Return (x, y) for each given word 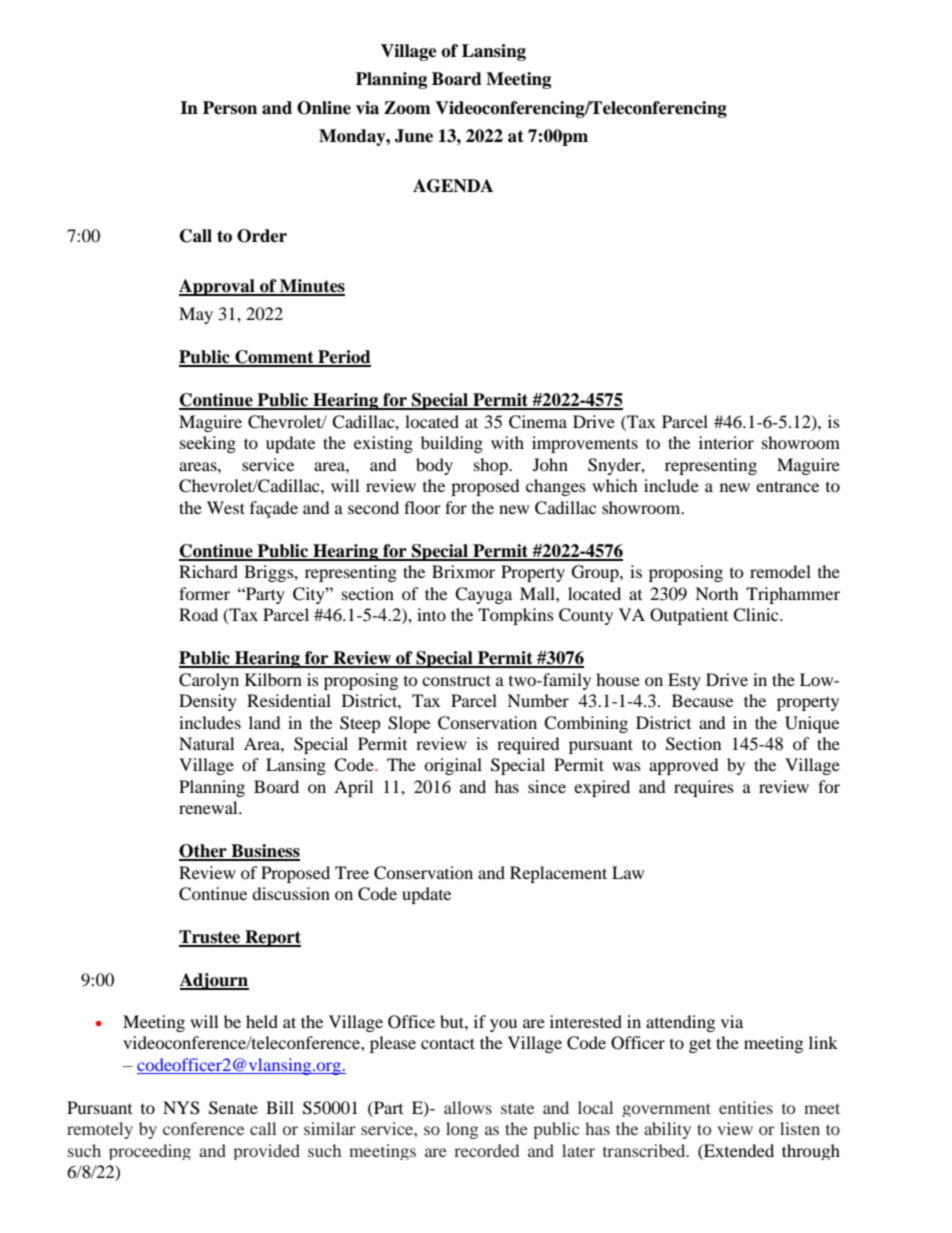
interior (726, 442)
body (434, 466)
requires (704, 788)
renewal (209, 807)
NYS (181, 1108)
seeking (208, 444)
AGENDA (453, 186)
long (462, 1130)
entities (746, 1107)
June (414, 136)
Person (230, 108)
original (453, 766)
